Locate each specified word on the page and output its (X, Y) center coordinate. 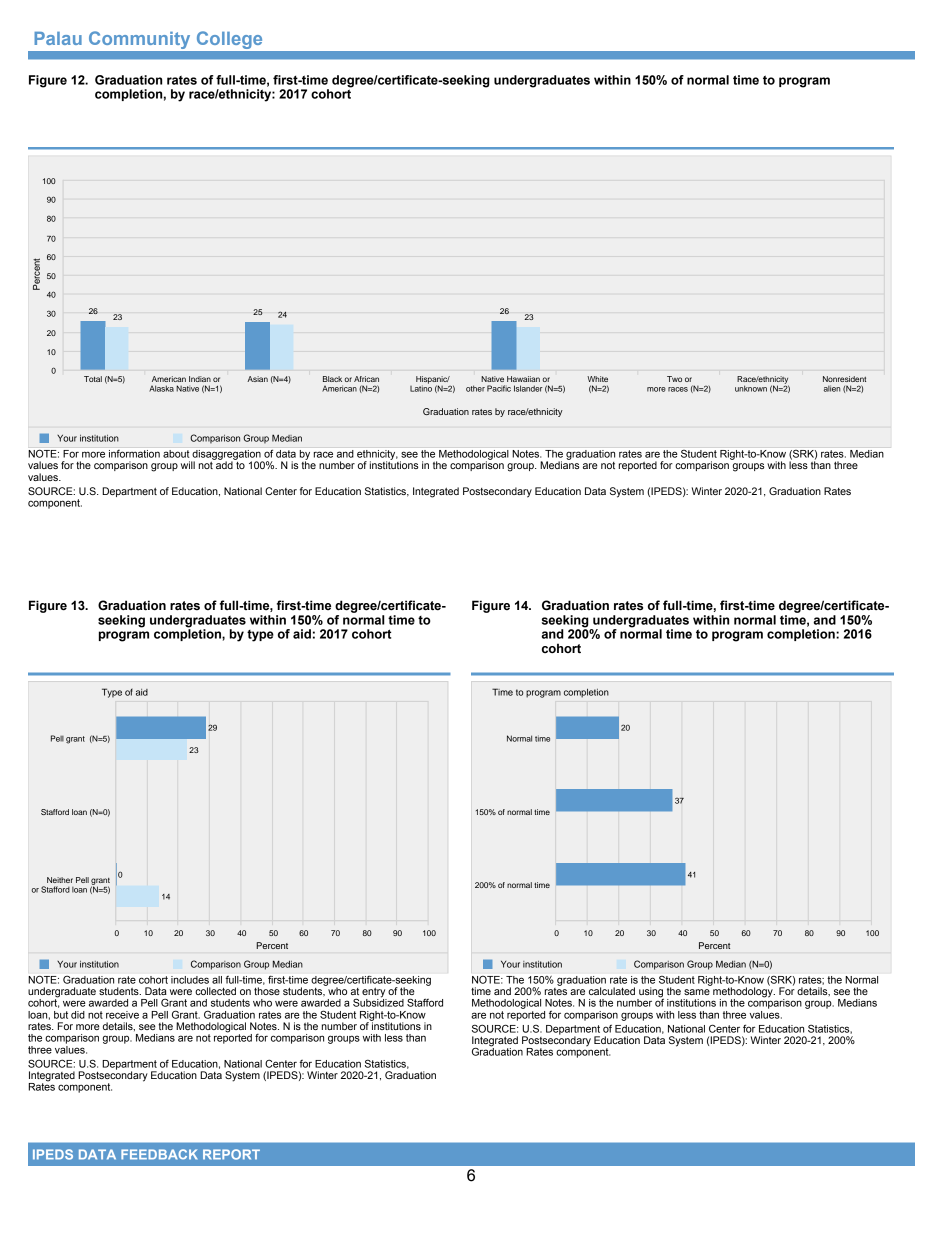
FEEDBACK (159, 1154)
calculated (612, 991)
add (224, 464)
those (267, 991)
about (176, 454)
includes (190, 980)
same (697, 992)
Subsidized (378, 1001)
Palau (58, 38)
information (134, 454)
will (188, 465)
